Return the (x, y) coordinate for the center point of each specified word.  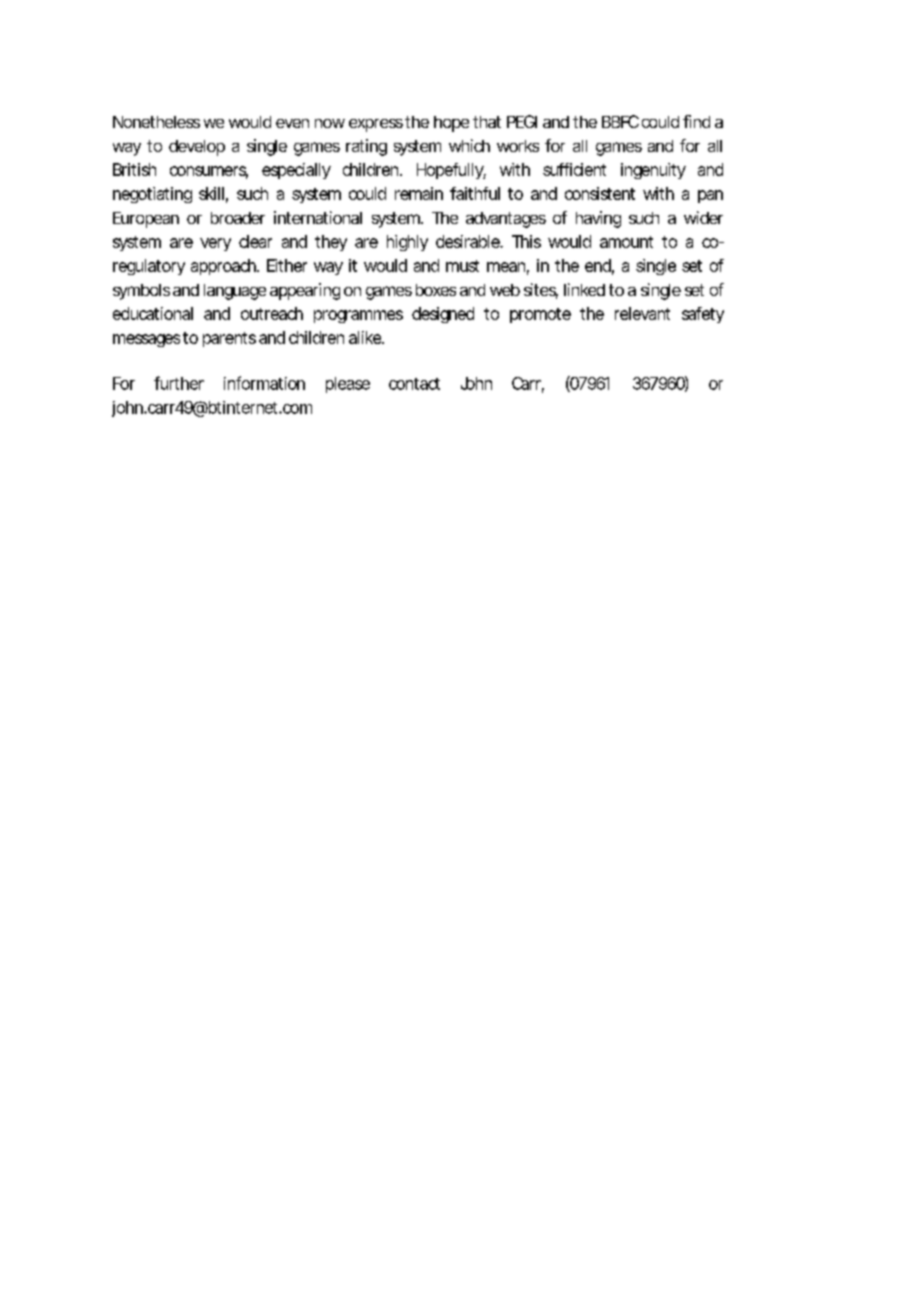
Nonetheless (156, 122)
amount (626, 242)
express (376, 125)
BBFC (620, 121)
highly (407, 243)
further (179, 383)
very (215, 244)
